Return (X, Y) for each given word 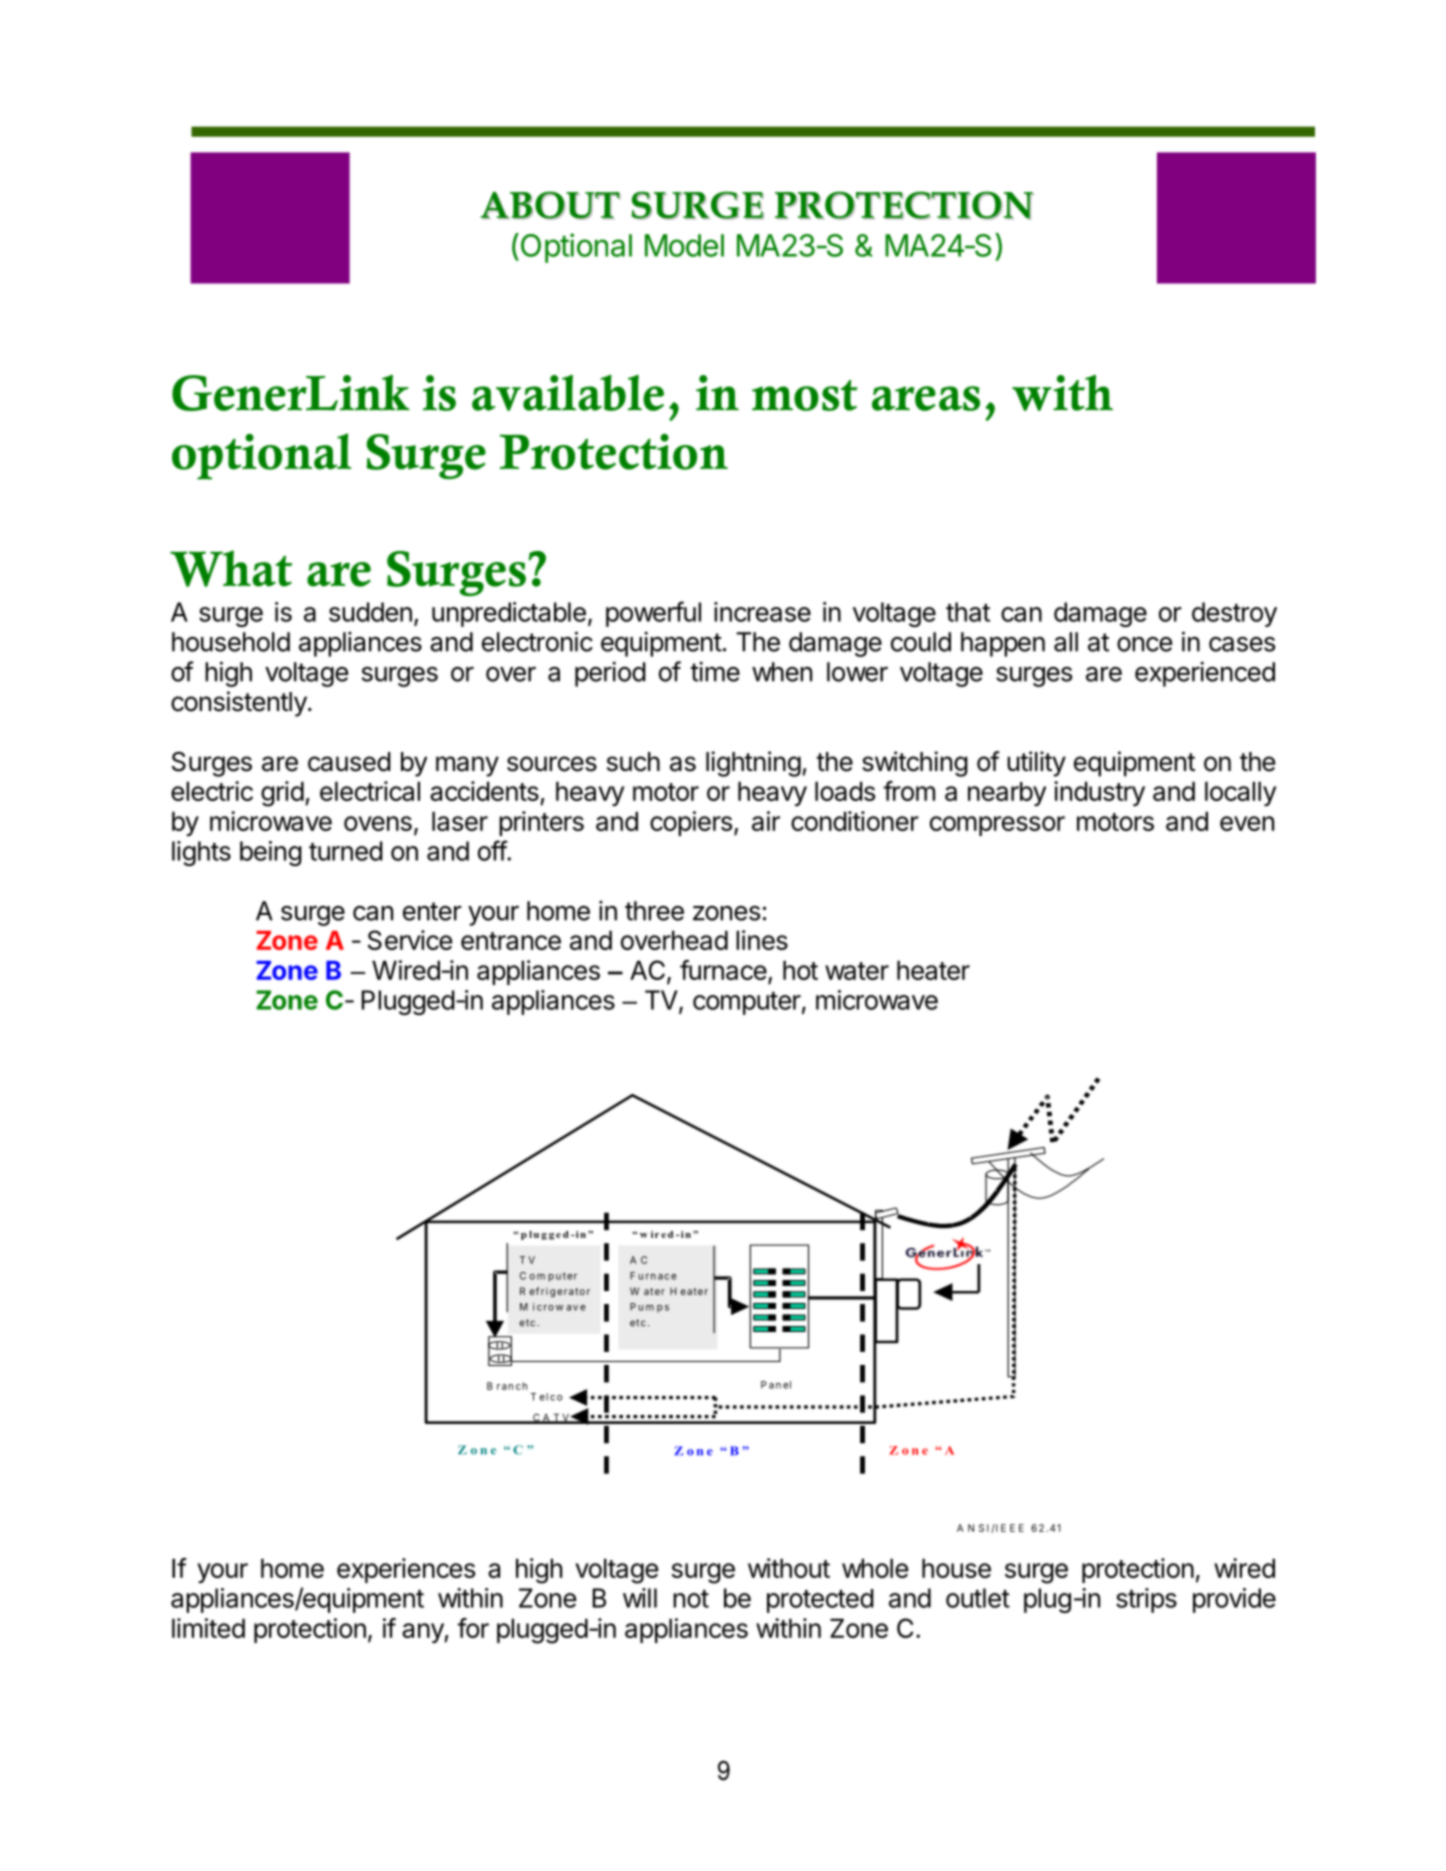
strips (1146, 1600)
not (691, 1599)
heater (933, 970)
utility (1036, 764)
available (568, 393)
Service (410, 940)
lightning (753, 764)
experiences (406, 1570)
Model (684, 245)
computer (747, 1003)
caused (349, 762)
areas (926, 398)
